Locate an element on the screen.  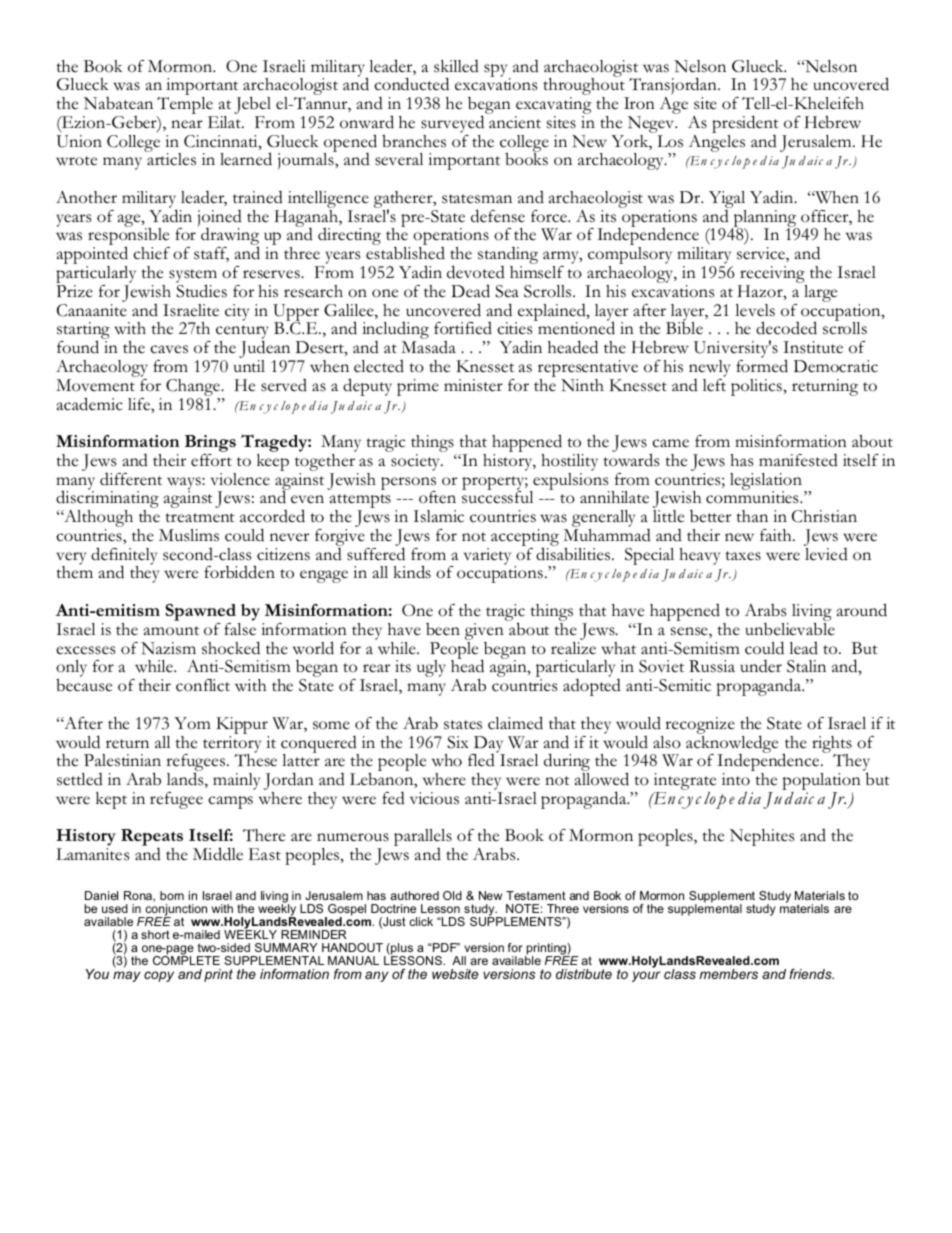
members is located at coordinates (729, 974).
